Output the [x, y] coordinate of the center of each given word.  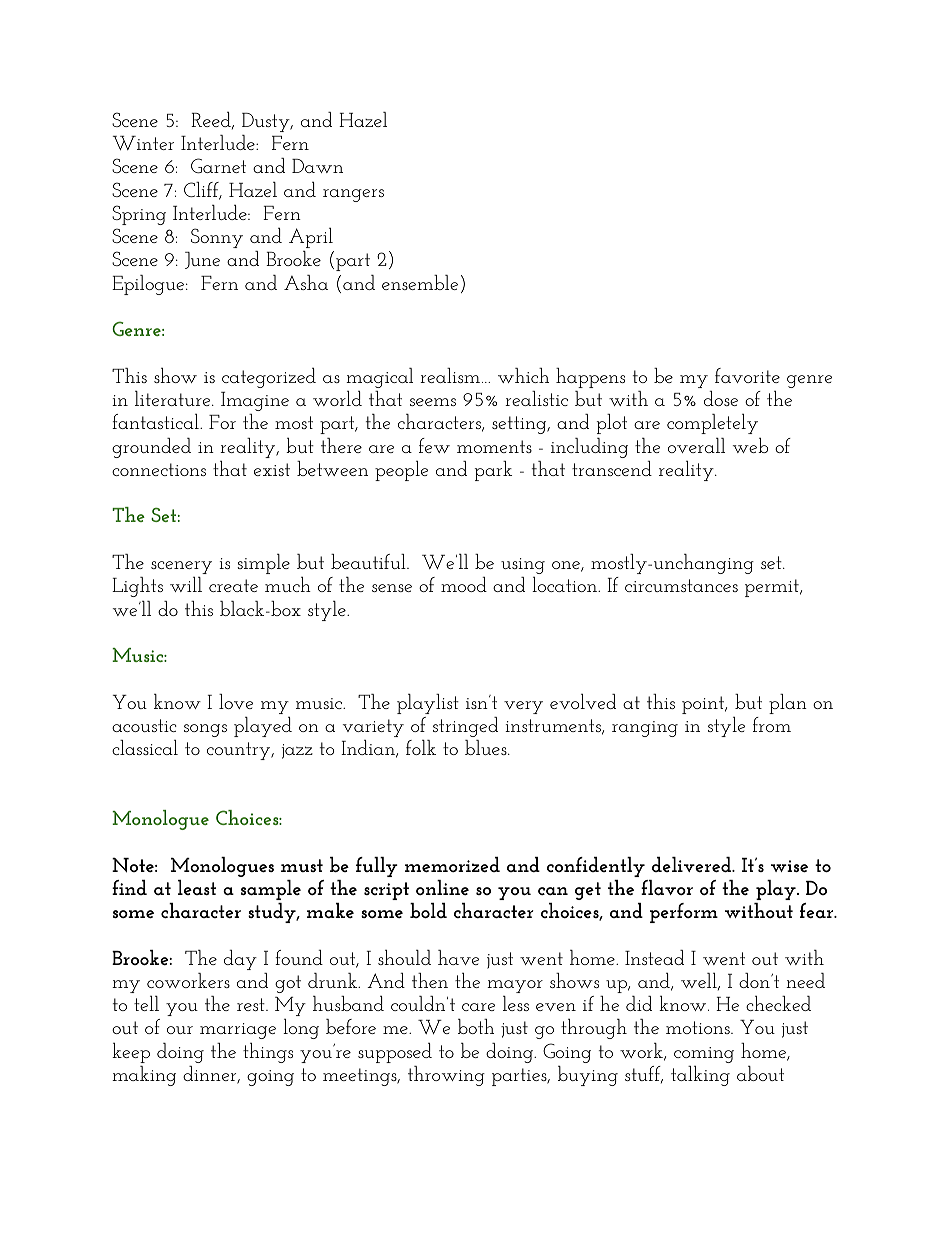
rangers [353, 195]
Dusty [267, 122]
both [476, 1026]
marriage [238, 1031]
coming [704, 1055]
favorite [747, 375]
